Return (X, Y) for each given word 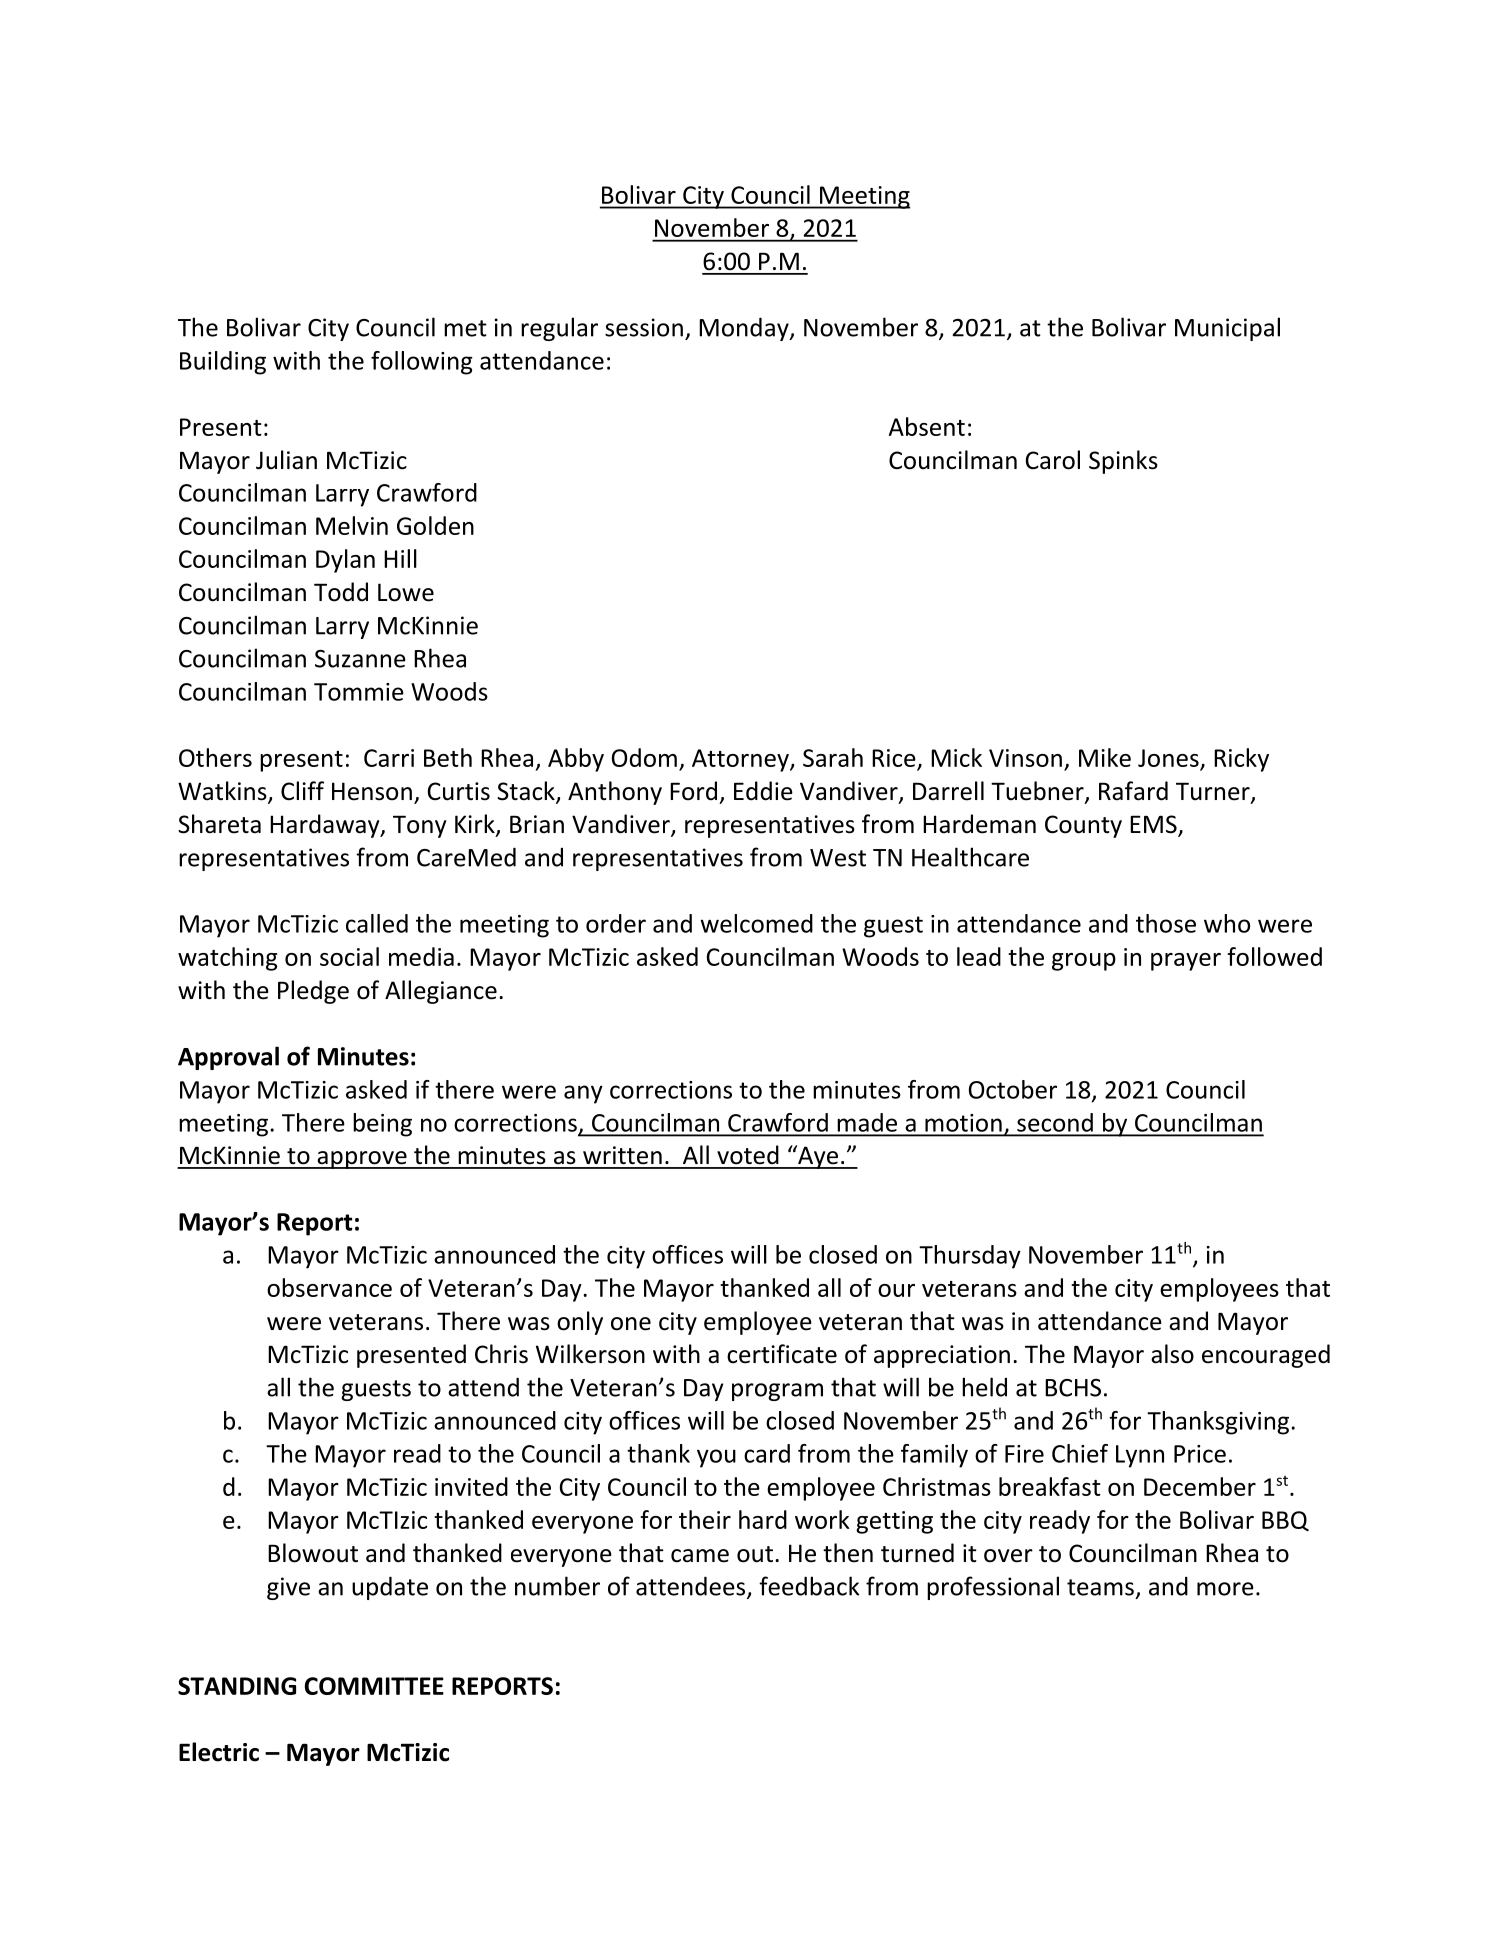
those (1166, 923)
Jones (1168, 758)
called (377, 923)
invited (471, 1486)
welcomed (756, 923)
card (767, 1453)
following (422, 363)
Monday (745, 329)
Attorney (741, 760)
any (583, 1094)
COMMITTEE (374, 1686)
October (1013, 1089)
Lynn (1140, 1456)
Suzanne (360, 659)
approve (362, 1160)
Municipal (1227, 329)
